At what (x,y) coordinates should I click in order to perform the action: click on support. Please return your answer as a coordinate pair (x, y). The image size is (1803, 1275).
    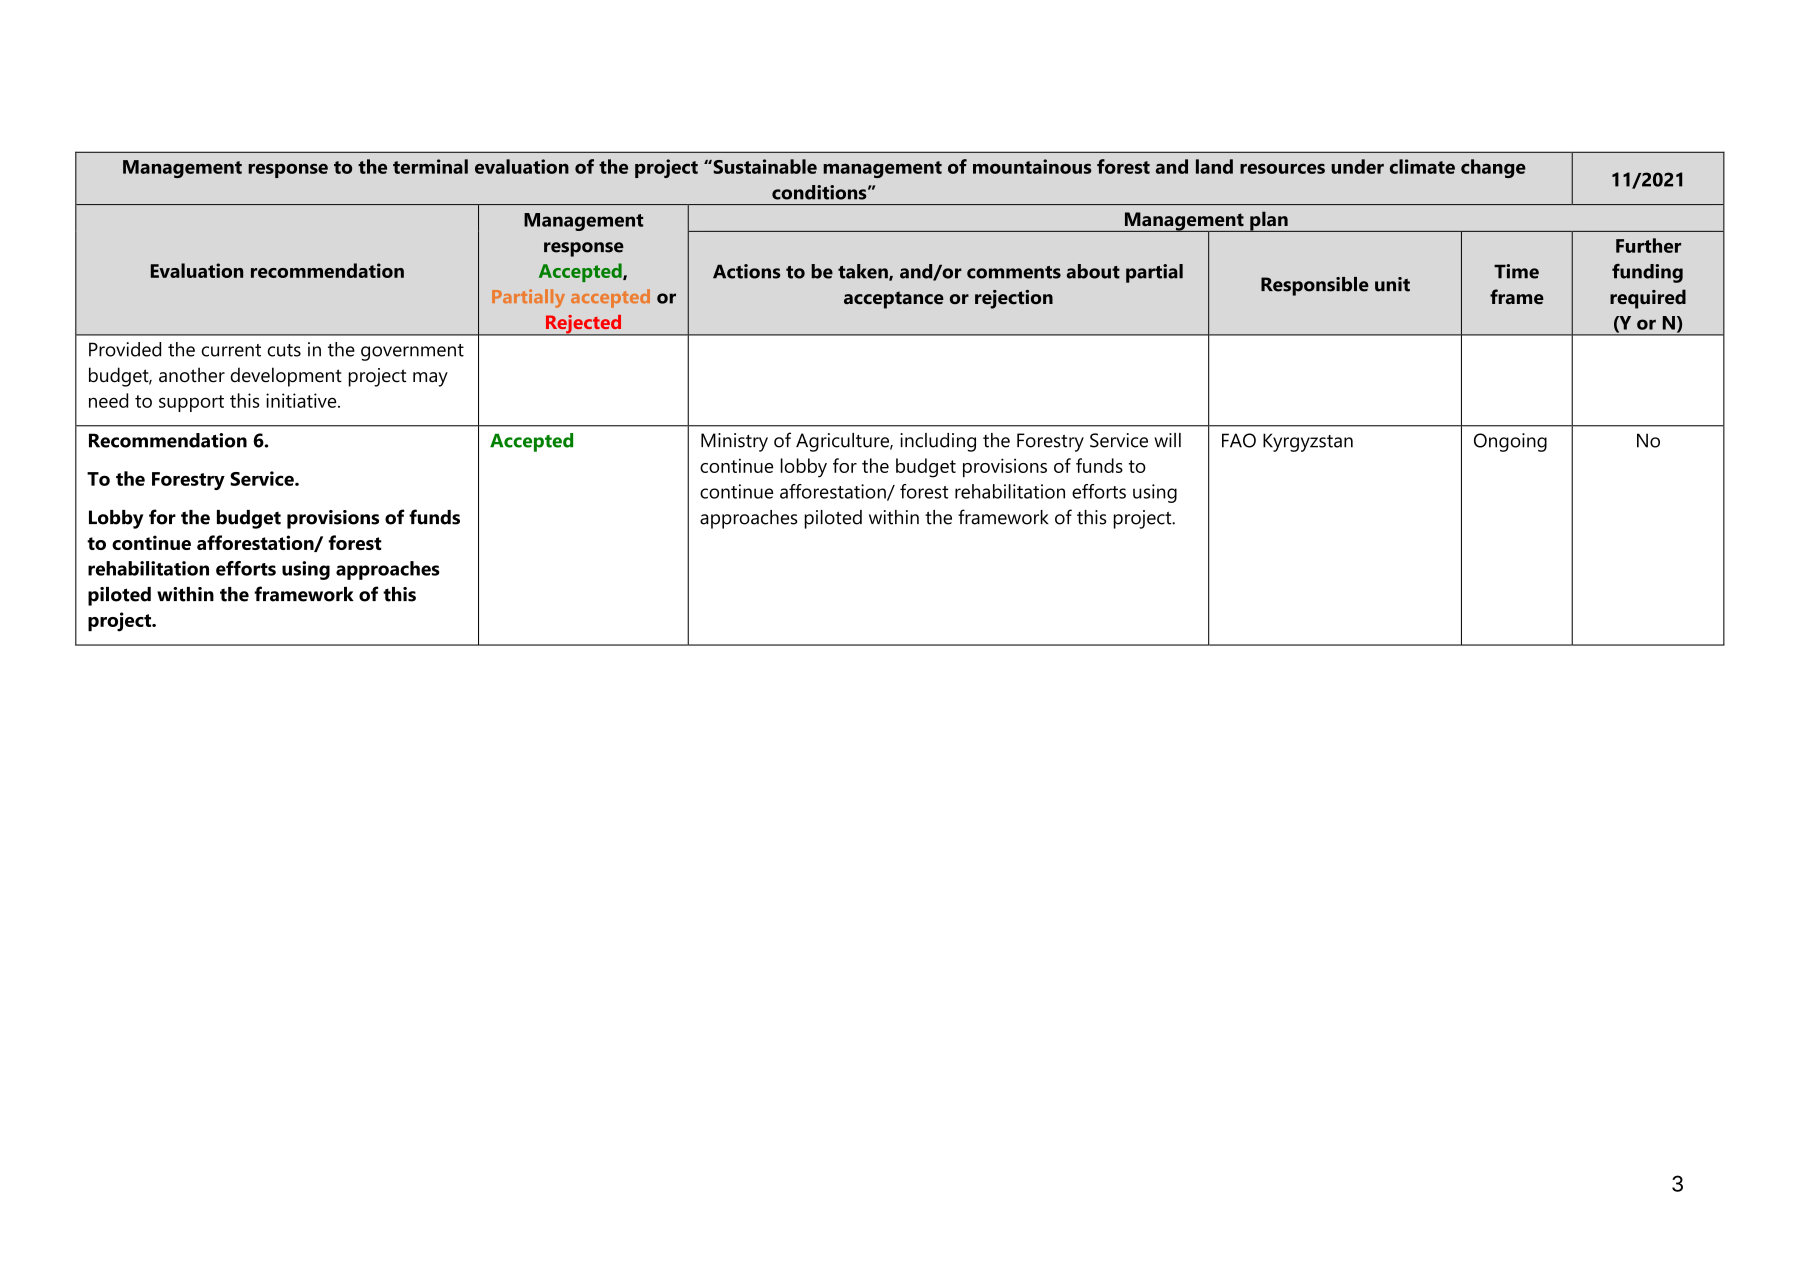
    Looking at the image, I should click on (191, 403).
